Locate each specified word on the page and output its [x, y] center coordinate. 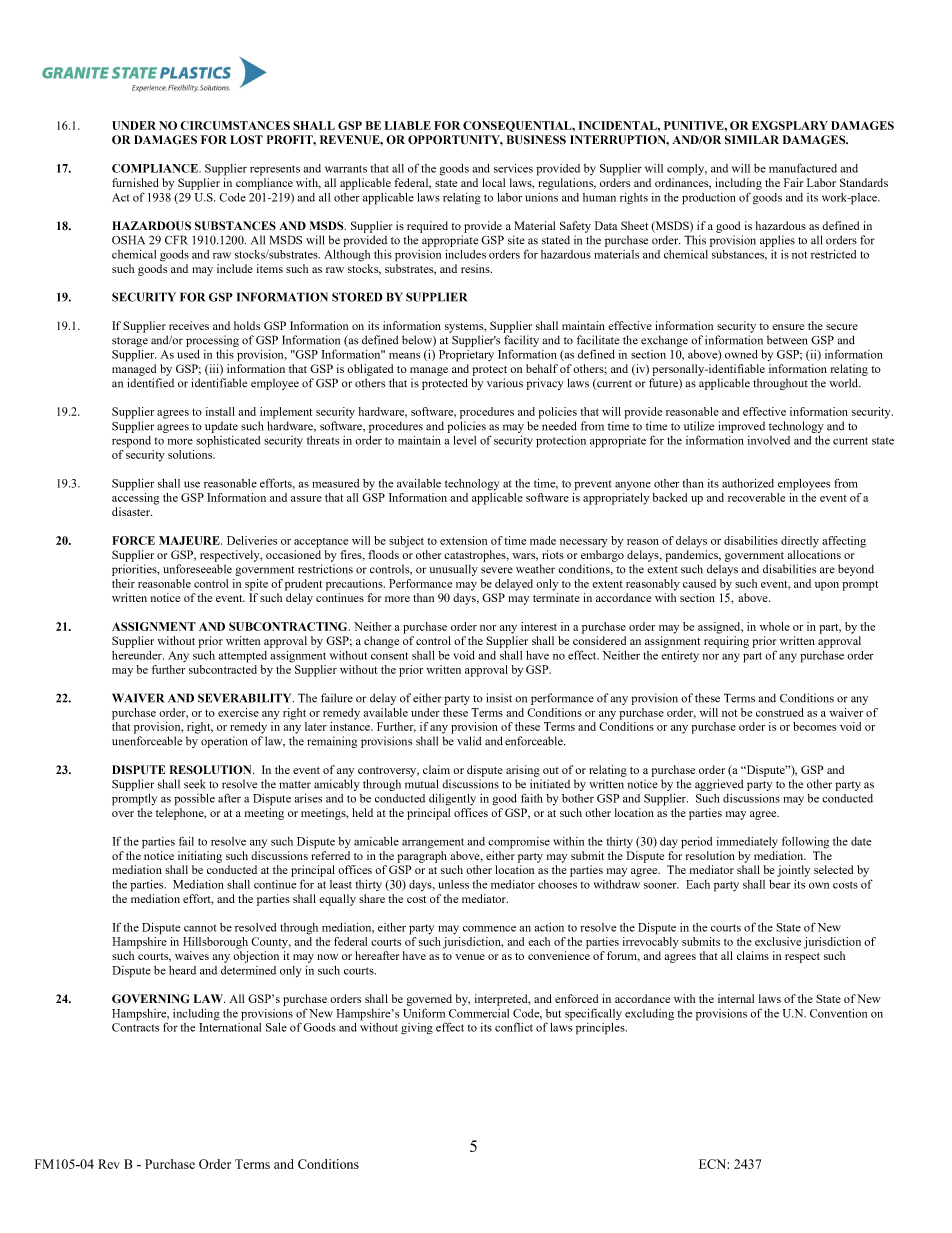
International [230, 1026]
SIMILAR [752, 139]
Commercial [479, 1013]
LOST [246, 140]
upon [827, 586]
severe [497, 570]
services [513, 168]
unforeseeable [197, 569]
